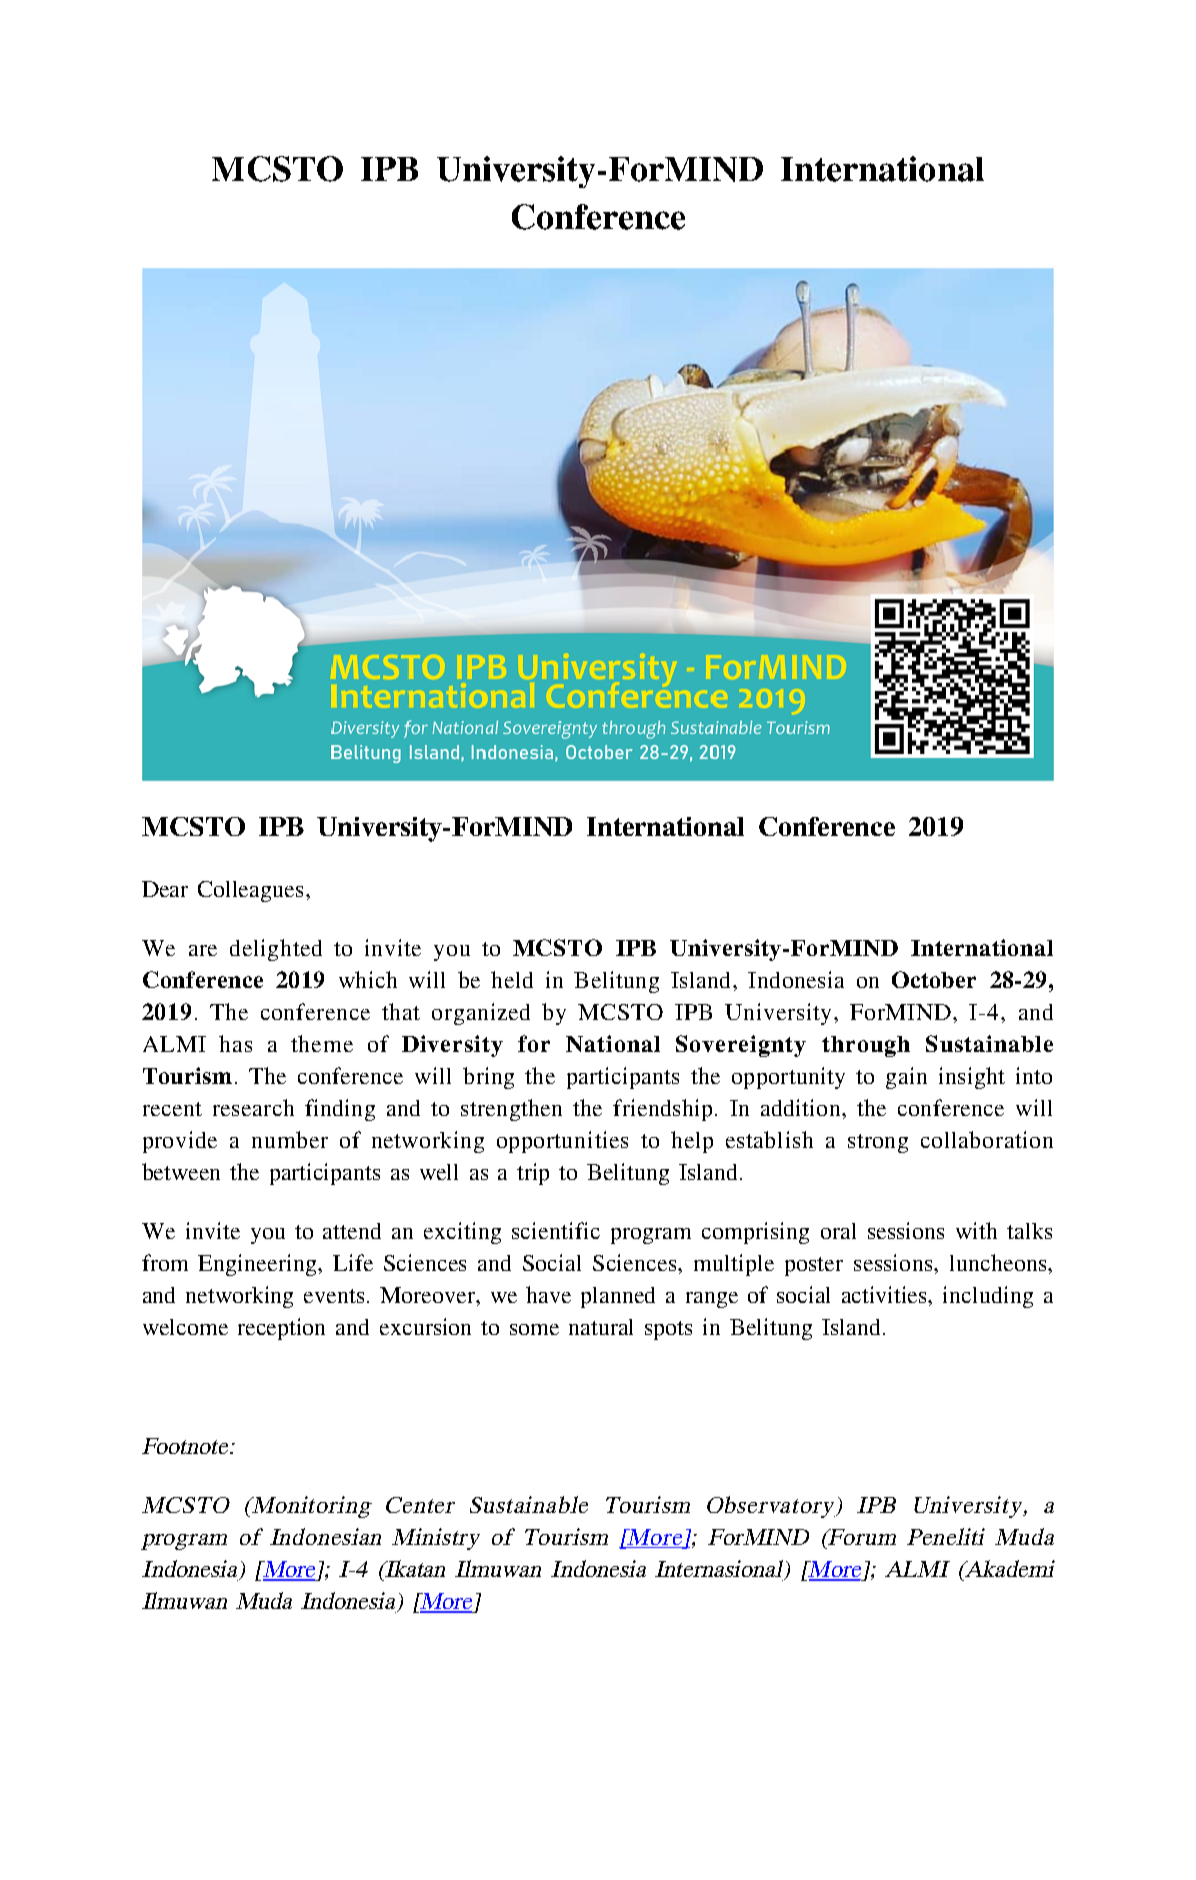  I want to click on natural, so click(601, 1327).
